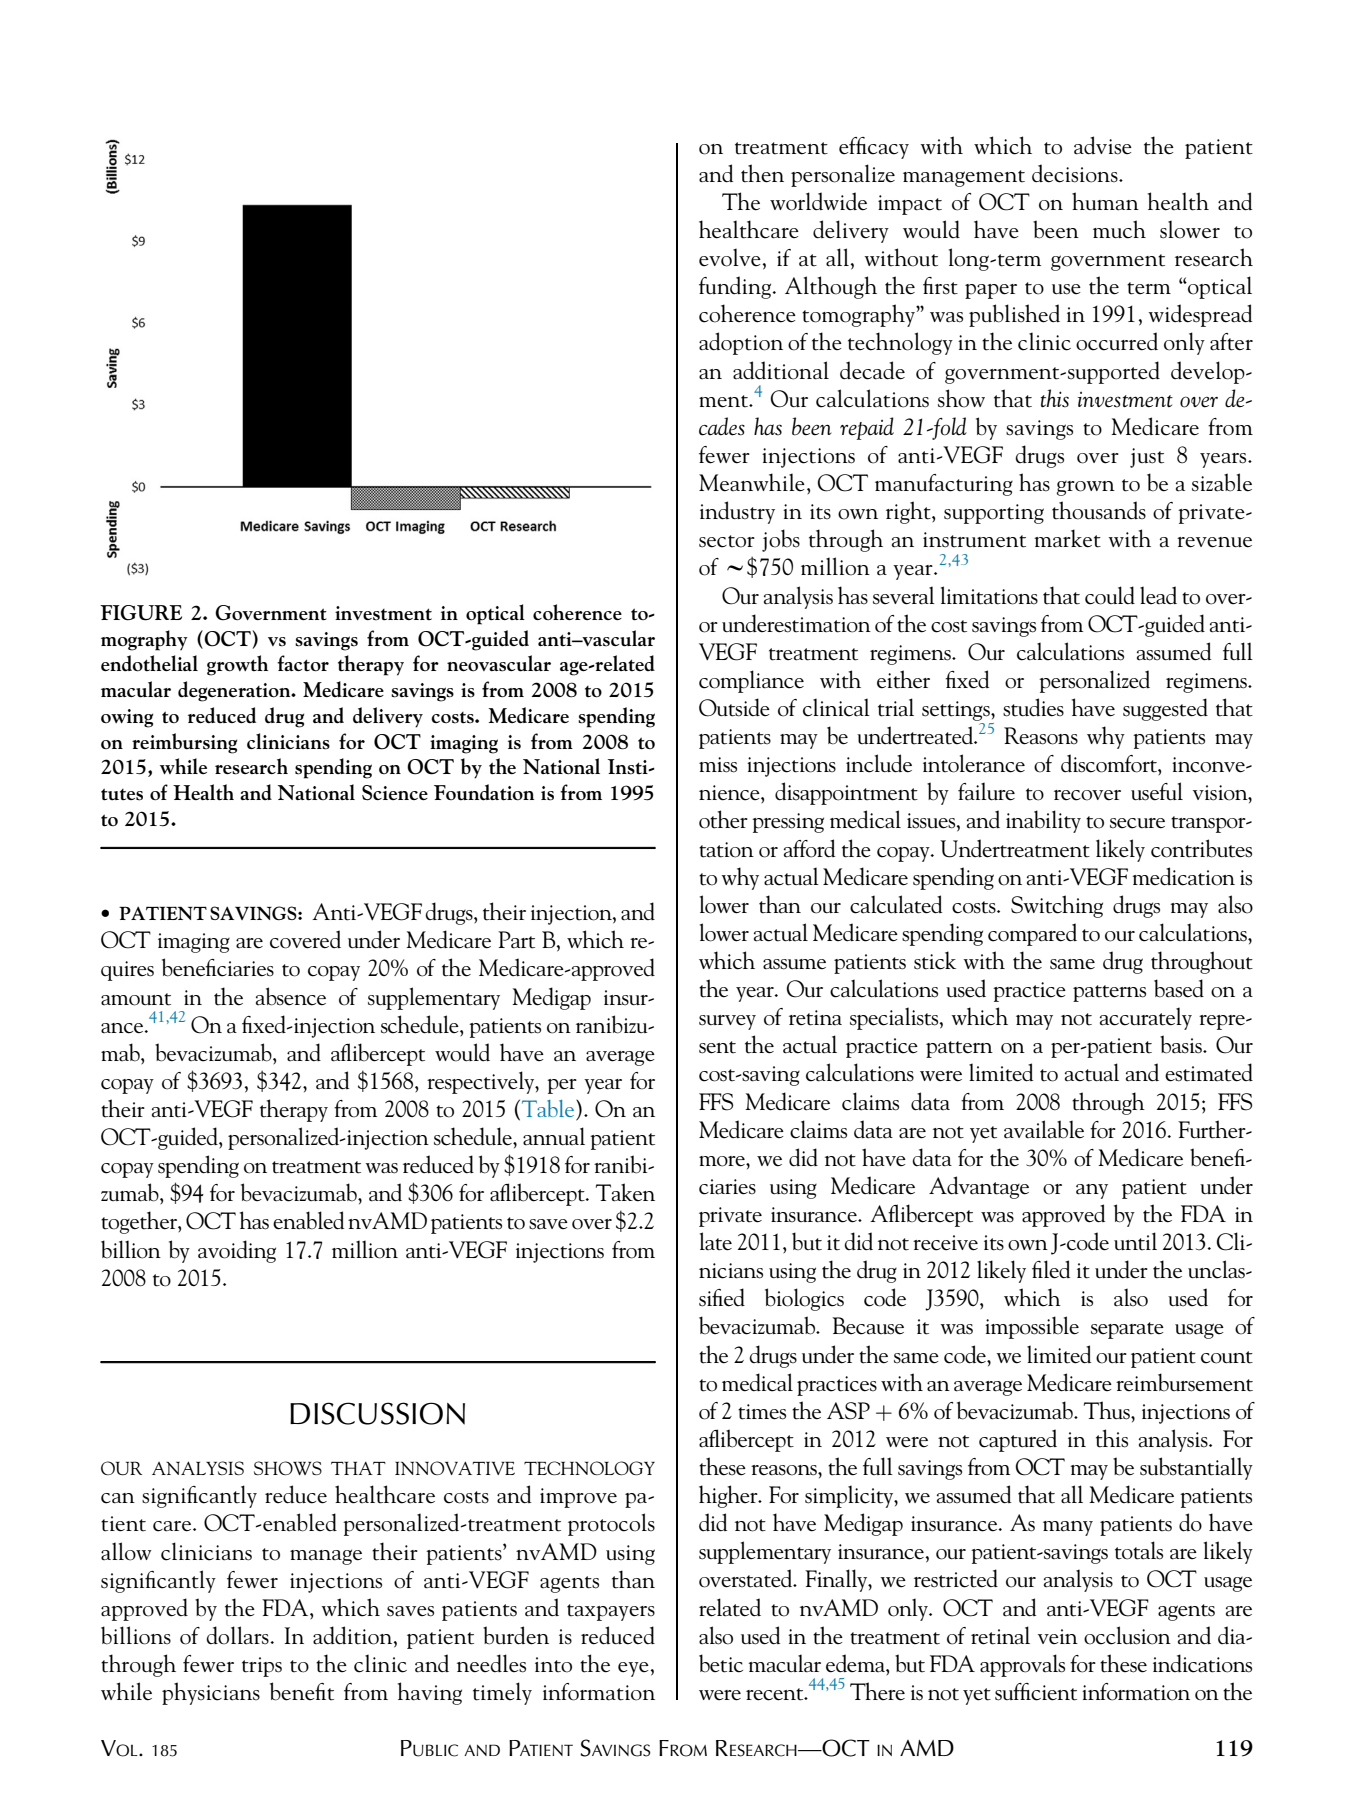 Image resolution: width=1354 pixels, height=1820 pixels. What do you see at coordinates (1105, 201) in the image?
I see `human` at bounding box center [1105, 201].
